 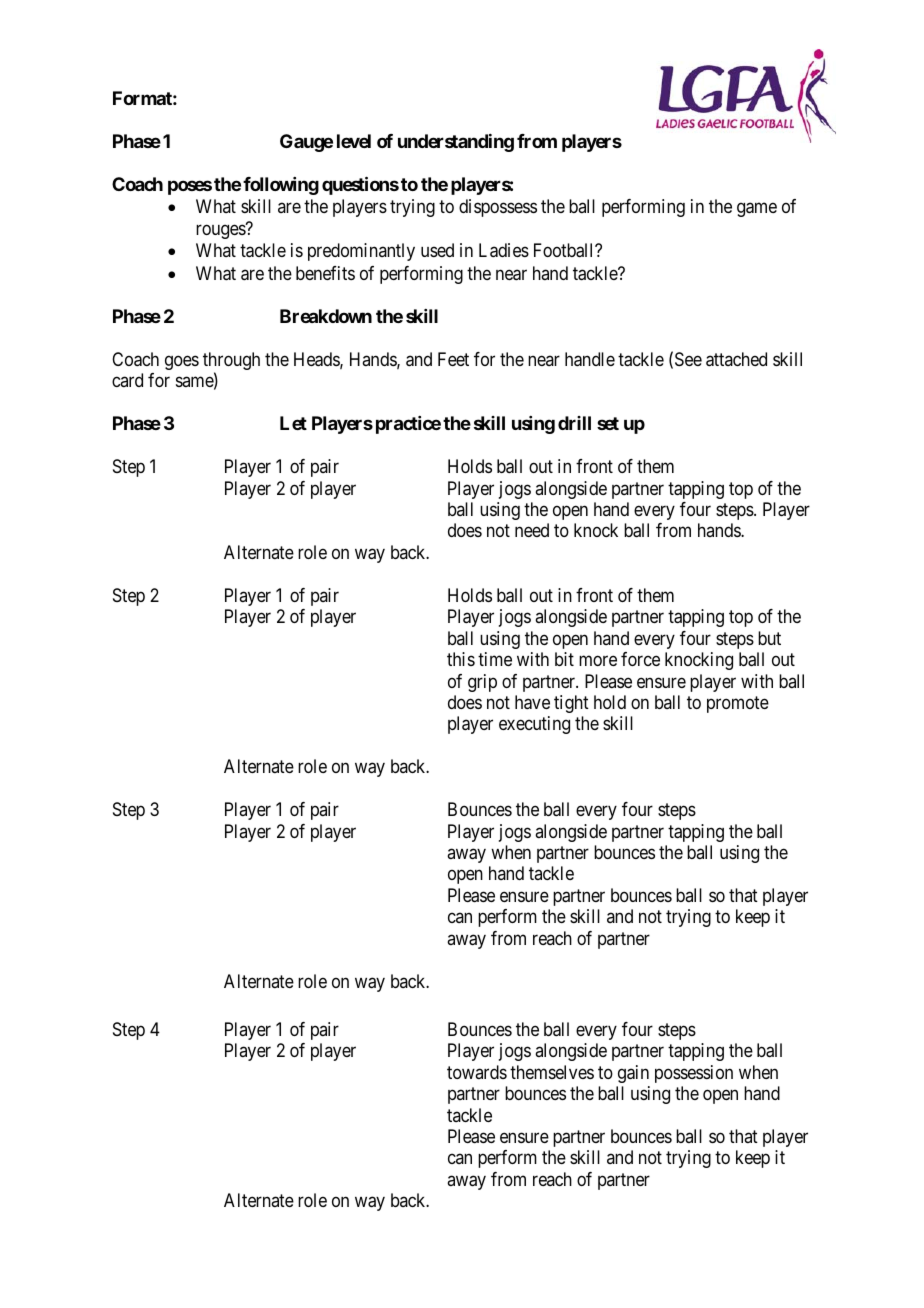 I want to click on this, so click(x=461, y=659).
